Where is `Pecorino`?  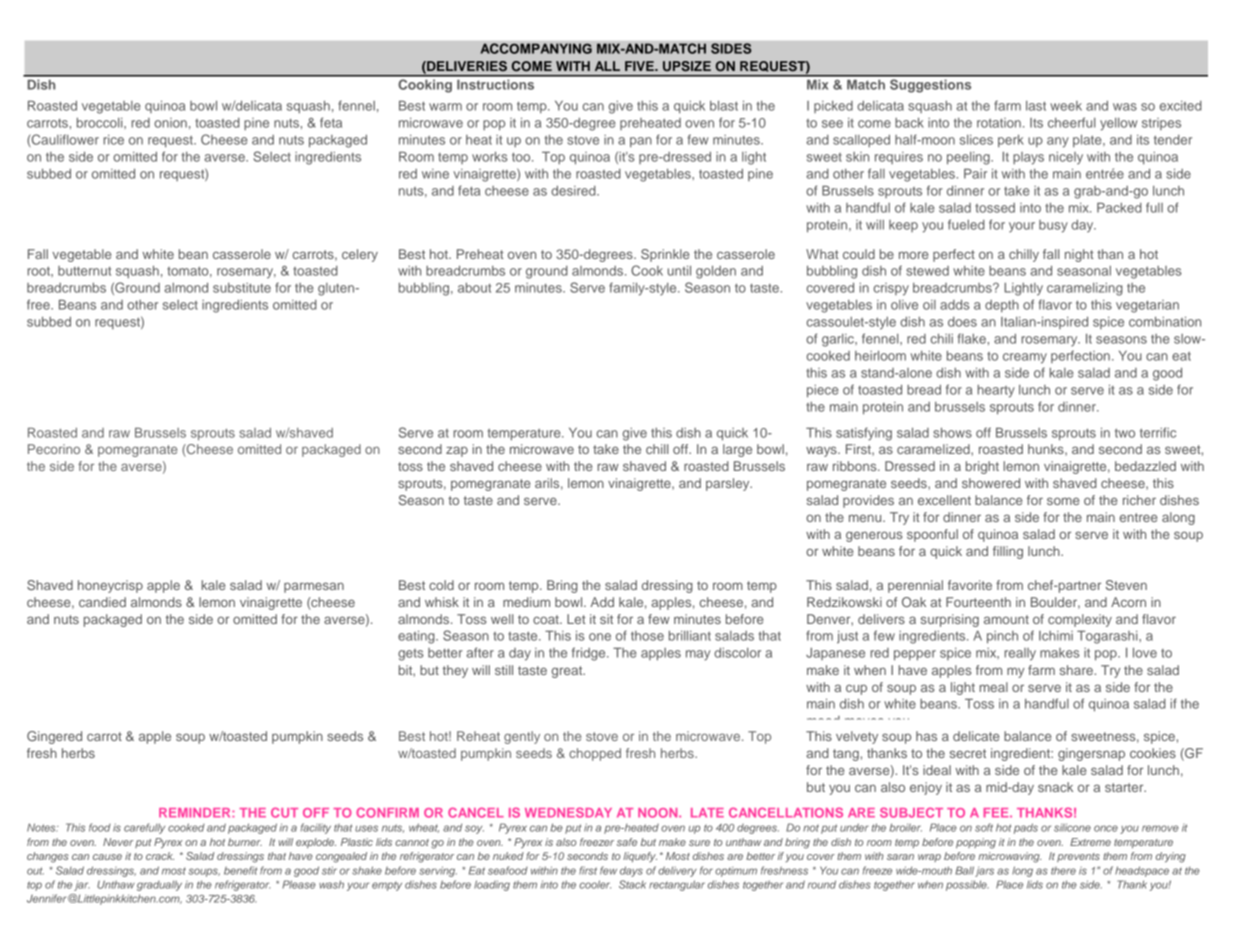
Pecorino is located at coordinates (54, 449).
